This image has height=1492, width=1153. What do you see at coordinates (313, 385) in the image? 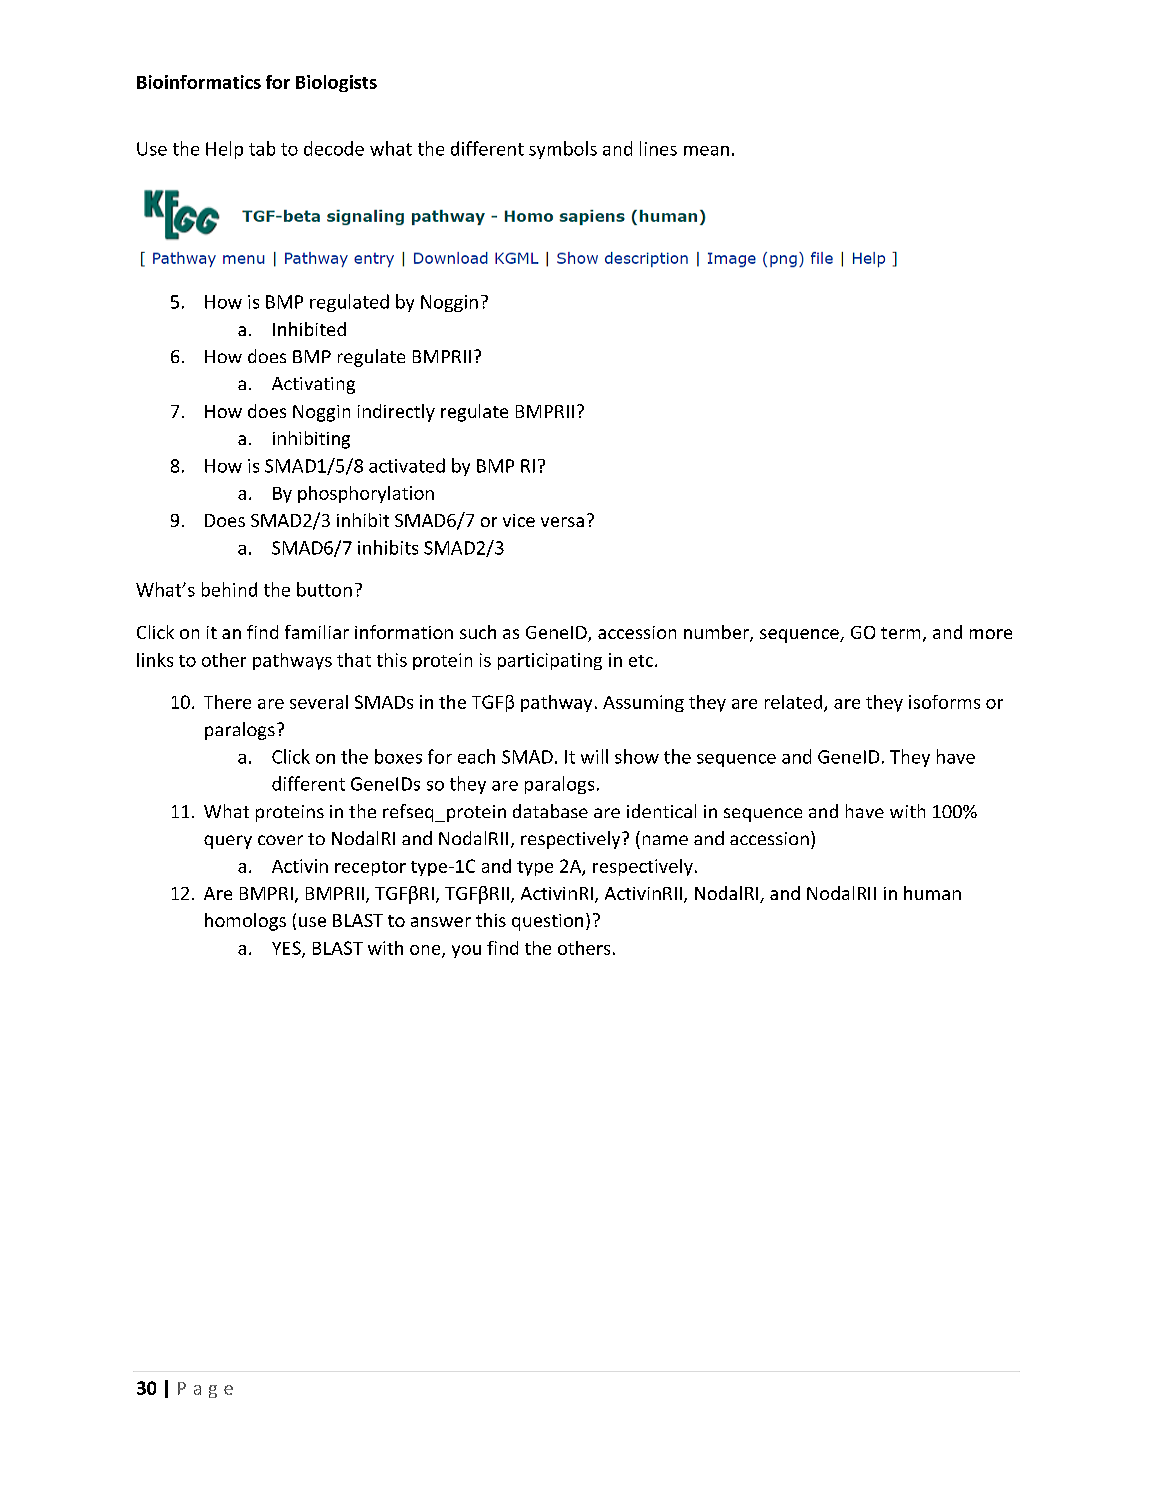
I see `Activating` at bounding box center [313, 385].
